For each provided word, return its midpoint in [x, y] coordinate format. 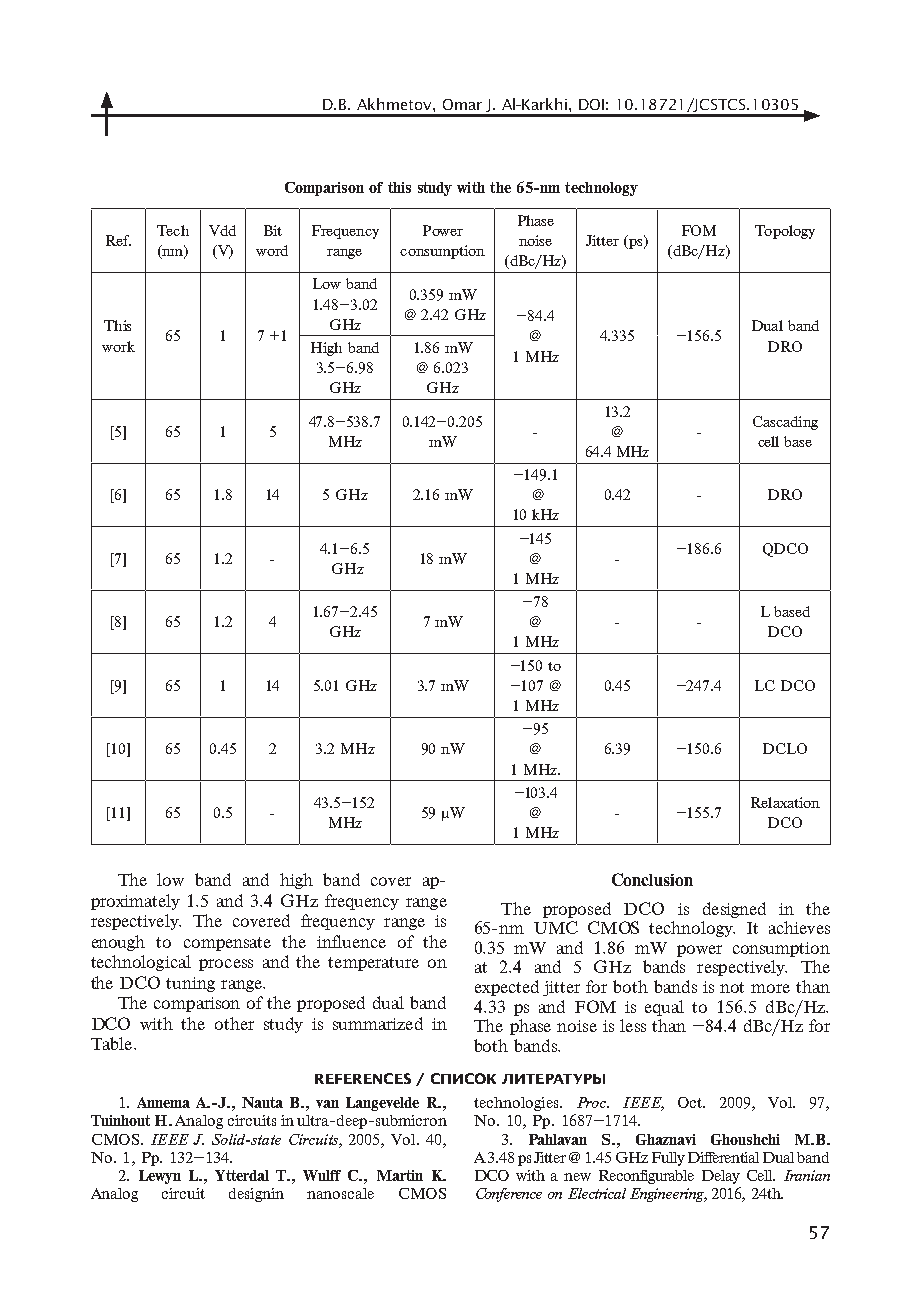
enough [118, 943]
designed [734, 910]
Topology [785, 232]
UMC [556, 927]
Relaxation [785, 802]
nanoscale [340, 1193]
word [272, 250]
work [118, 346]
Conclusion [652, 879]
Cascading [785, 423]
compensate [227, 944]
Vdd [222, 230]
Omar [462, 104]
